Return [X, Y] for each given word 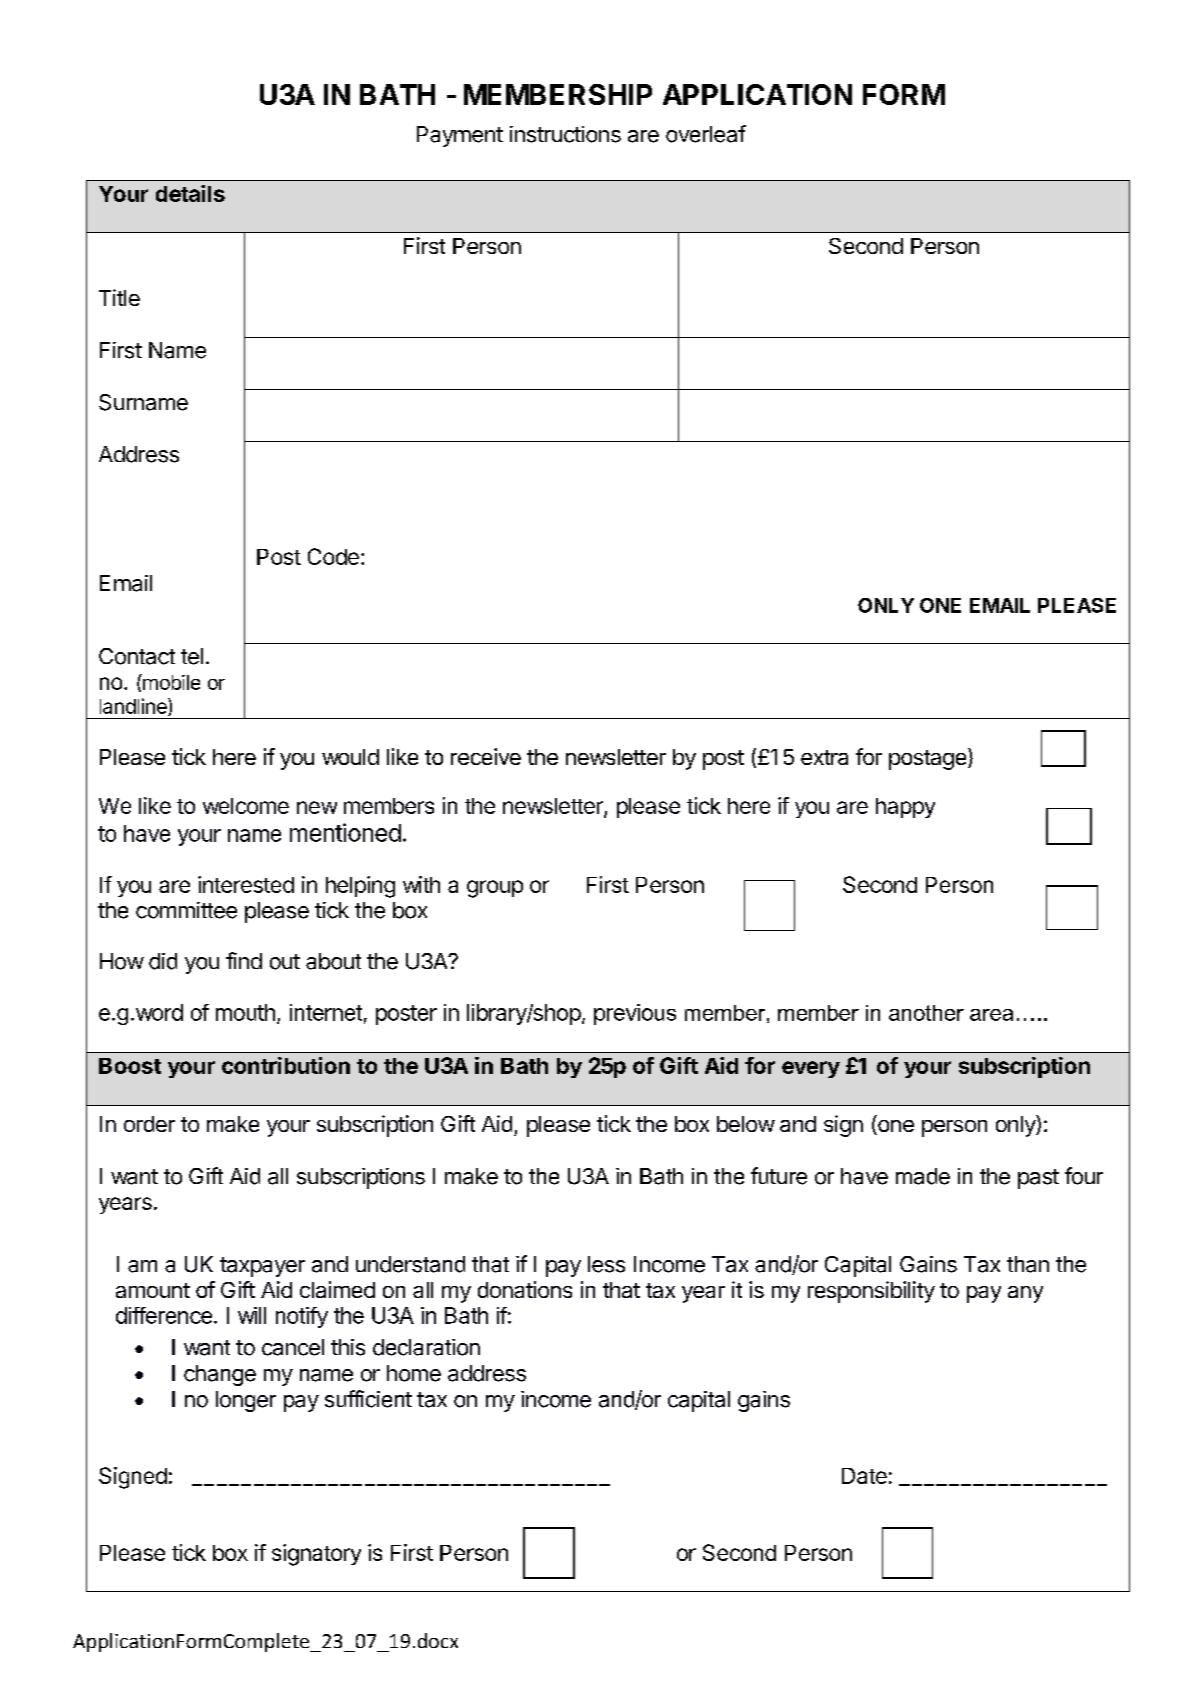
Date [864, 1476]
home [414, 1373]
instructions [565, 134]
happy [905, 808]
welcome [246, 806]
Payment [460, 136]
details [190, 193]
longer [246, 1401]
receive [486, 756]
